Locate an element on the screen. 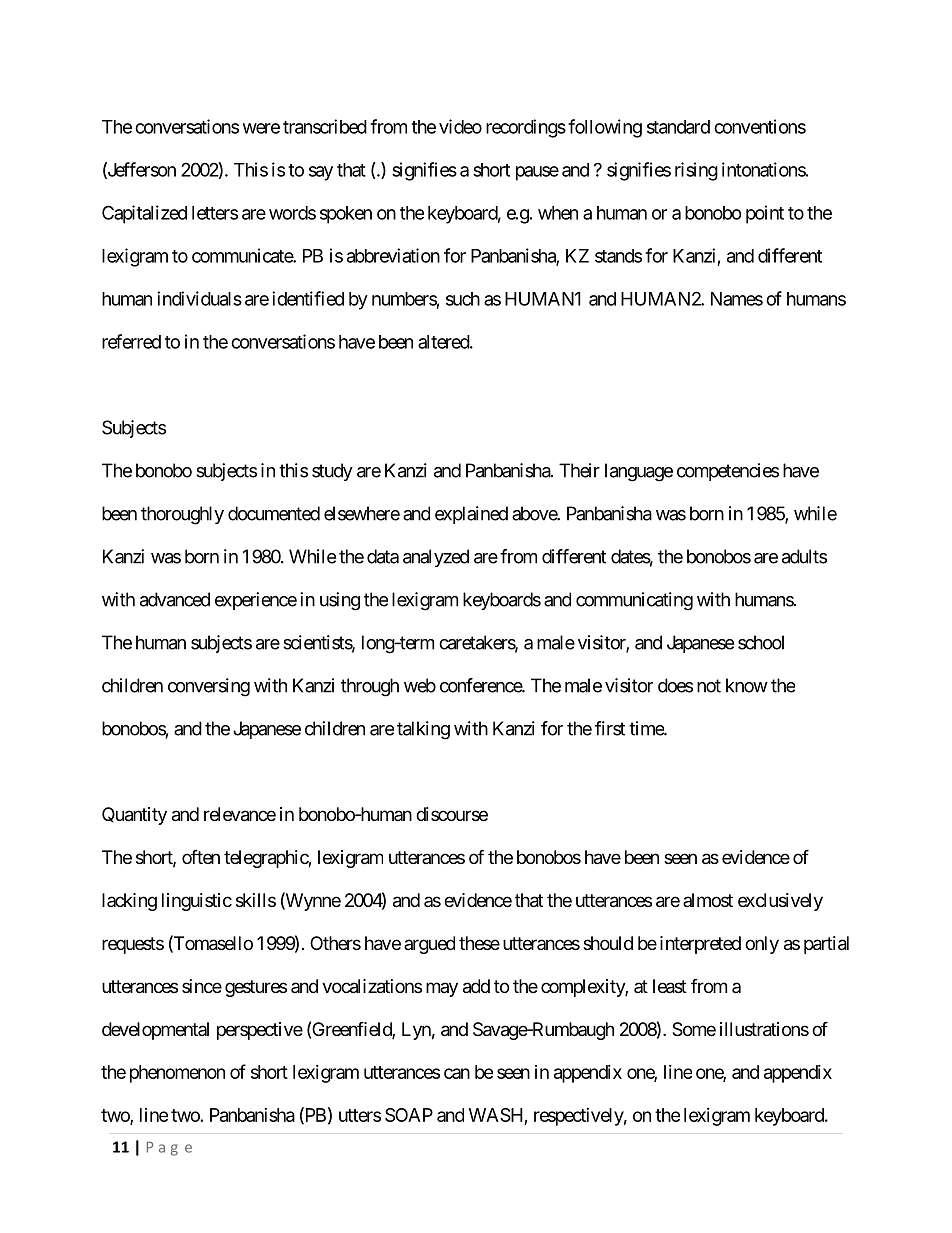 Image resolution: width=952 pixels, height=1233 pixels. phenomenon is located at coordinates (177, 1074).
